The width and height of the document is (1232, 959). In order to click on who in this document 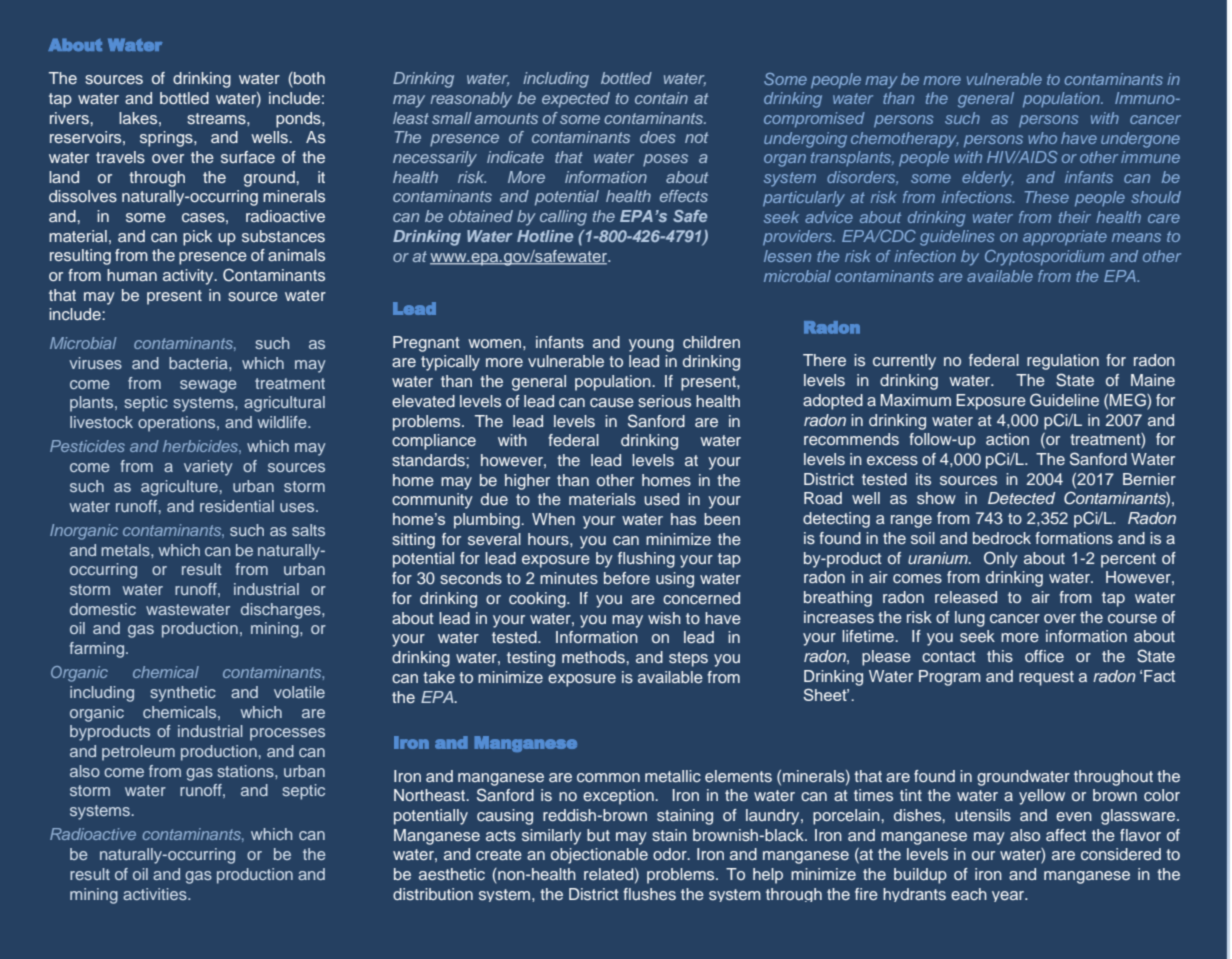, I will do `click(1042, 138)`.
